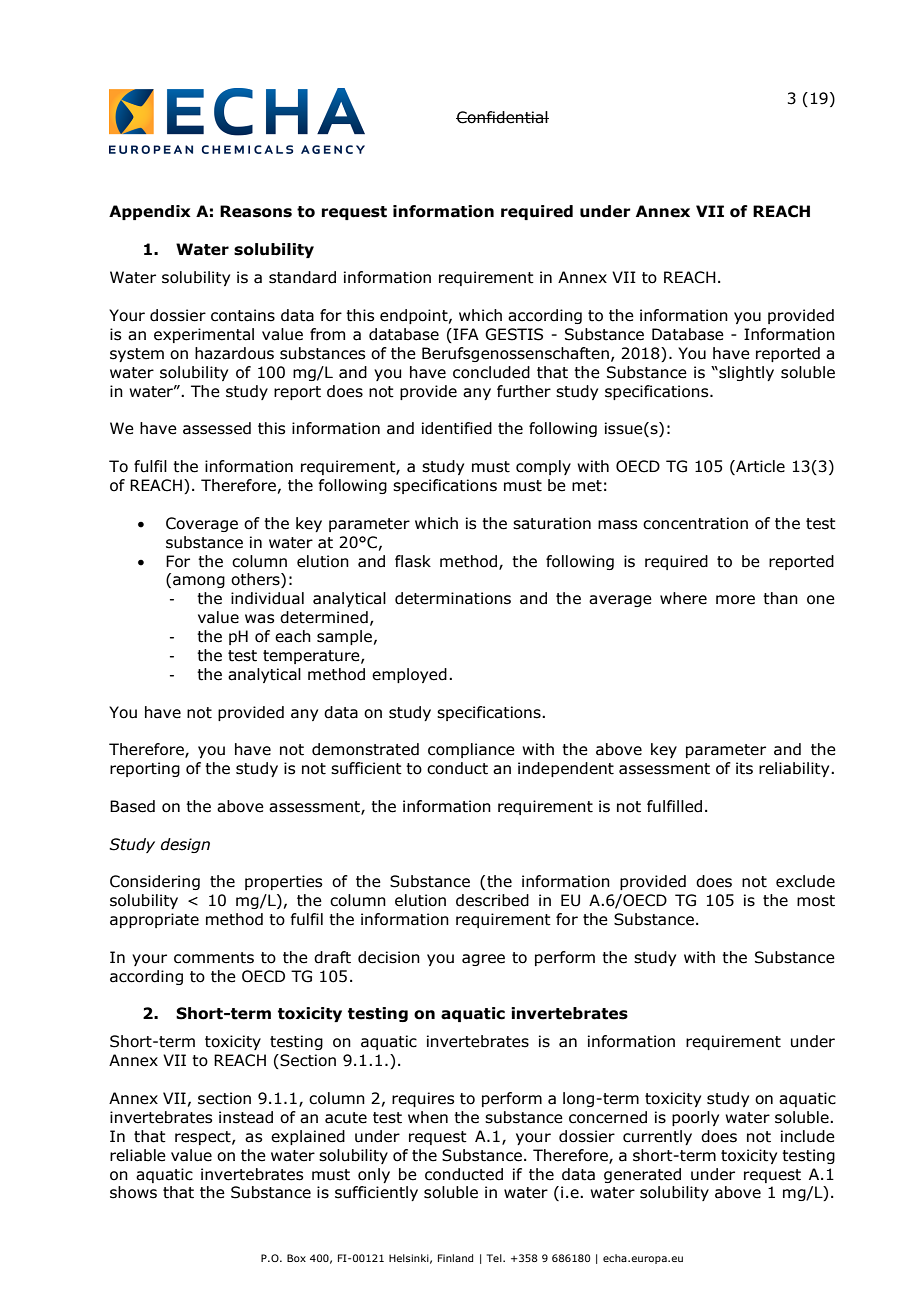  I want to click on slightly, so click(745, 373).
